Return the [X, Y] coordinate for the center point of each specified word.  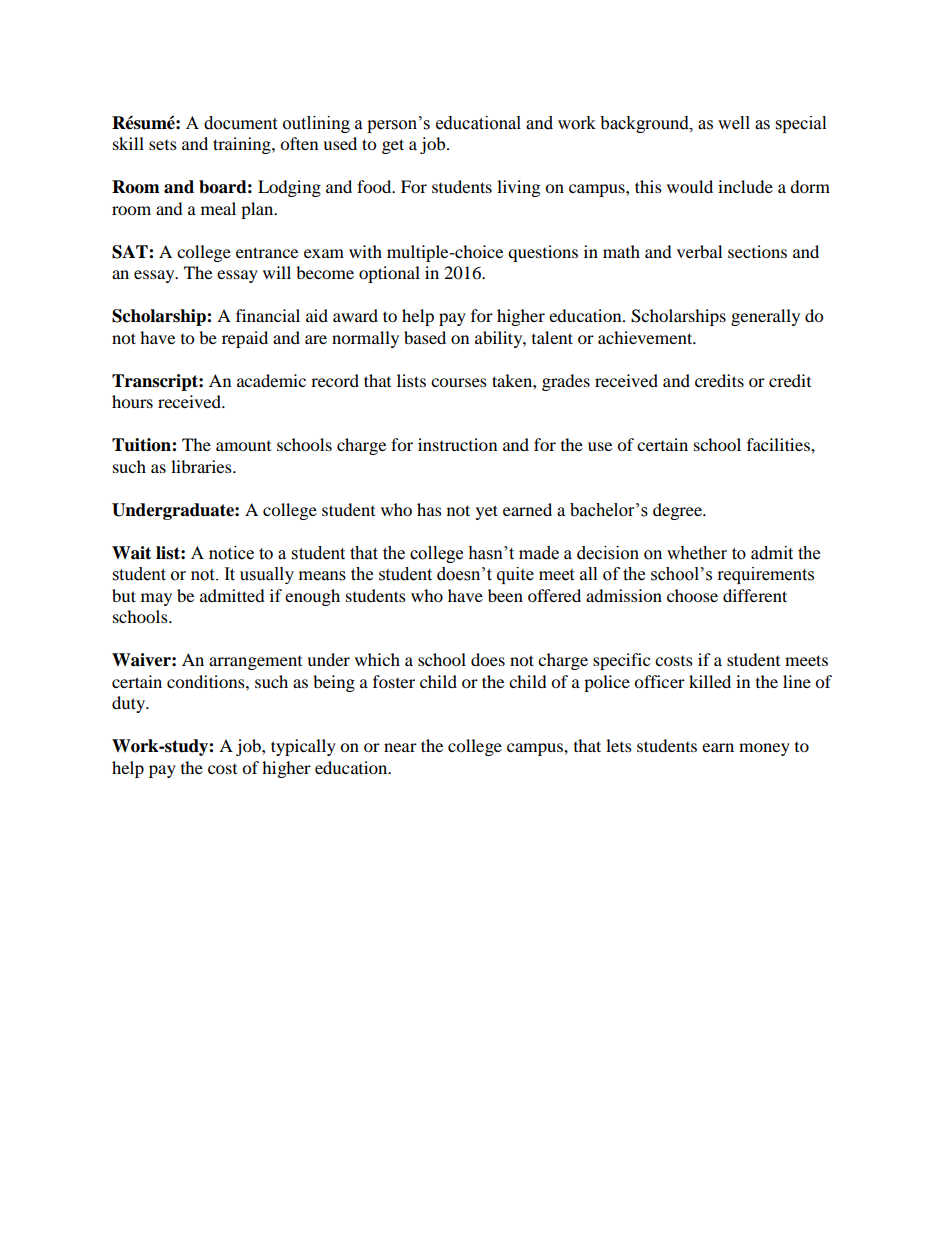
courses [459, 382]
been [505, 595]
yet [487, 512]
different [755, 595]
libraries [202, 466]
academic [271, 380]
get [393, 146]
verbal [699, 251]
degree [678, 511]
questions [543, 253]
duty [129, 704]
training [243, 145]
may [156, 599]
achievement [646, 337]
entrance [267, 252]
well [734, 123]
